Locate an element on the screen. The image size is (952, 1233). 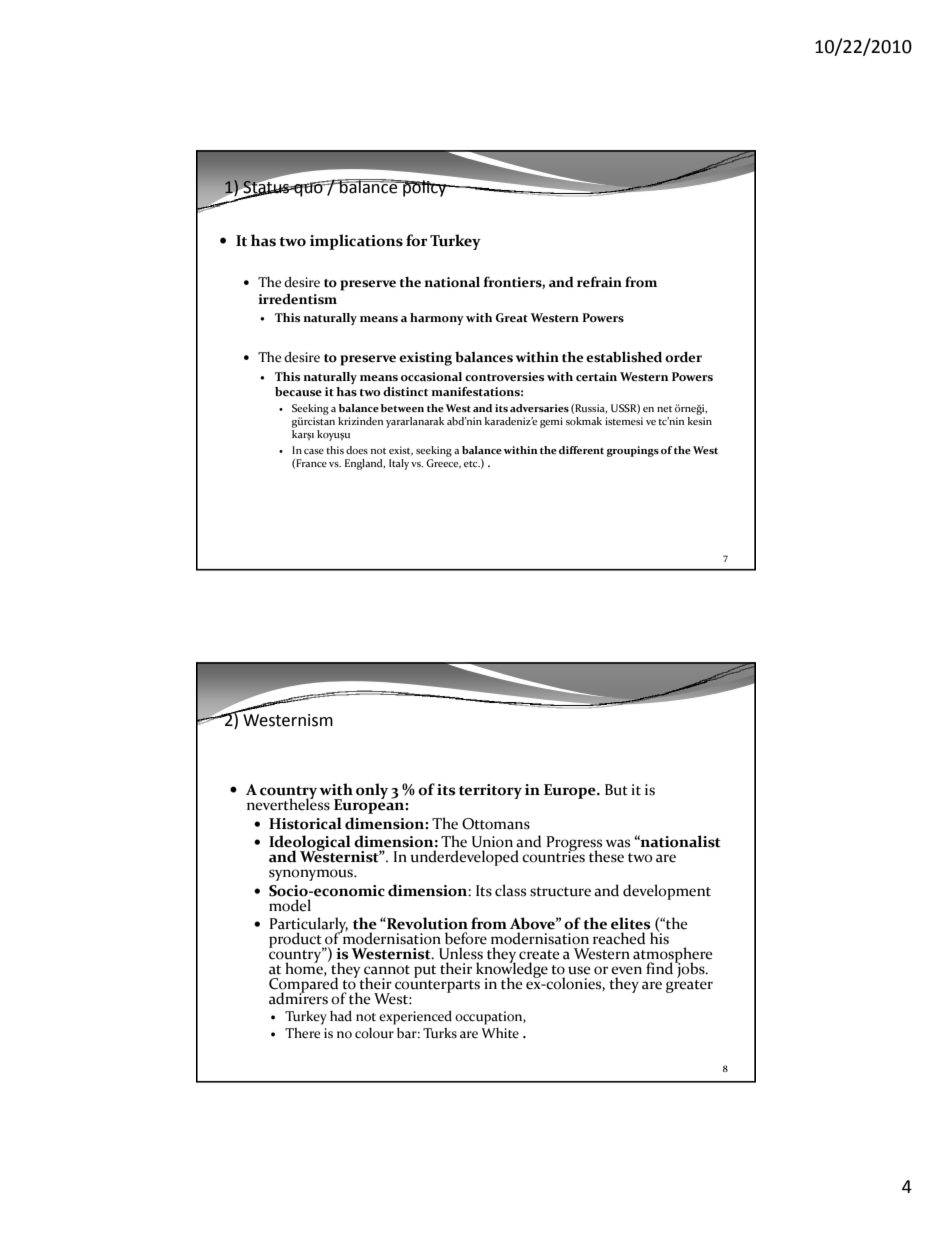
England is located at coordinates (365, 464).
